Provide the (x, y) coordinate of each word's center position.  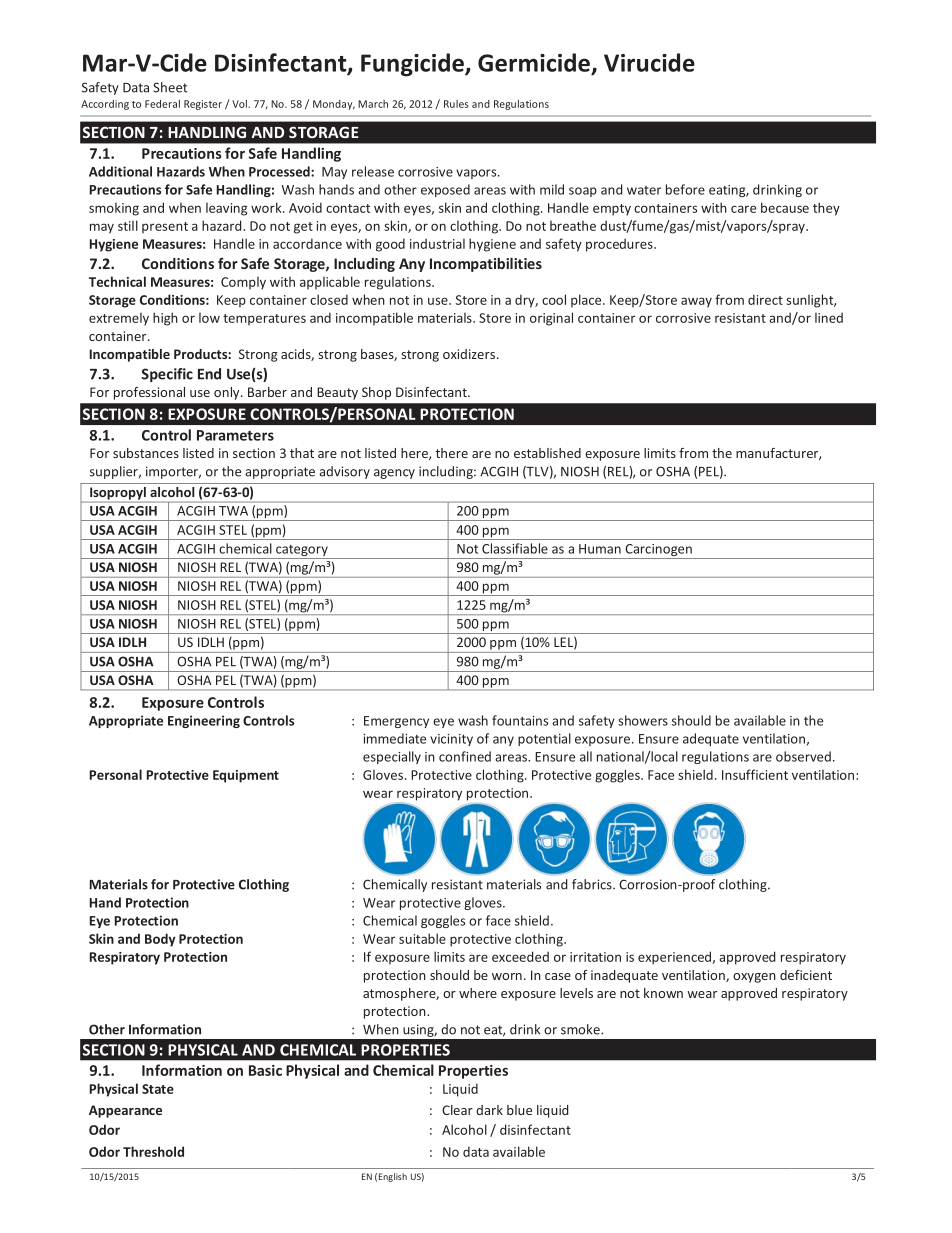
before (685, 189)
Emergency (396, 722)
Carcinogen (658, 551)
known (663, 993)
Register (203, 105)
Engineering (204, 721)
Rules (456, 104)
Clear (457, 1110)
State (158, 1089)
